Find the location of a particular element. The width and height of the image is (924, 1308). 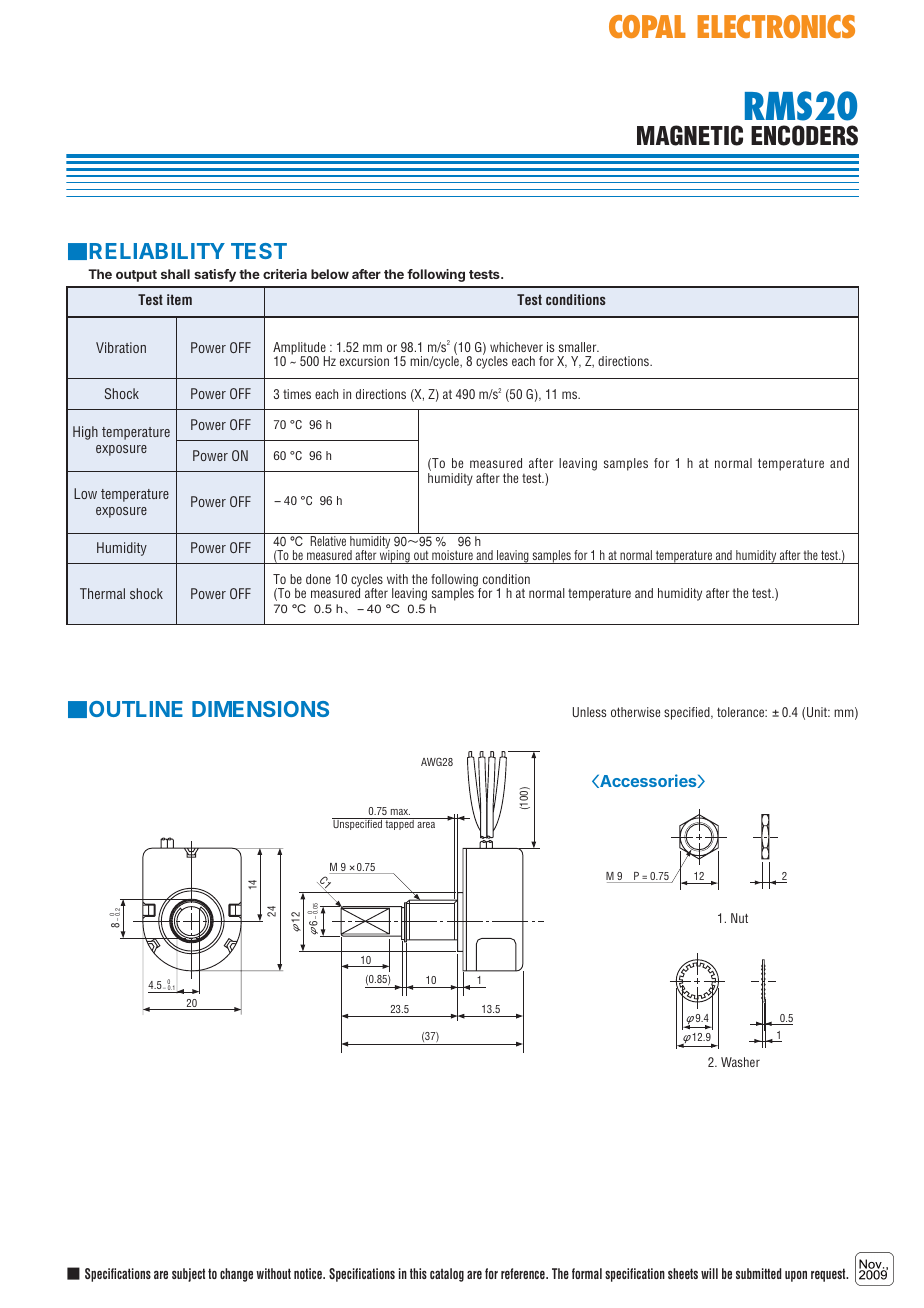

whichever is located at coordinates (516, 347).
